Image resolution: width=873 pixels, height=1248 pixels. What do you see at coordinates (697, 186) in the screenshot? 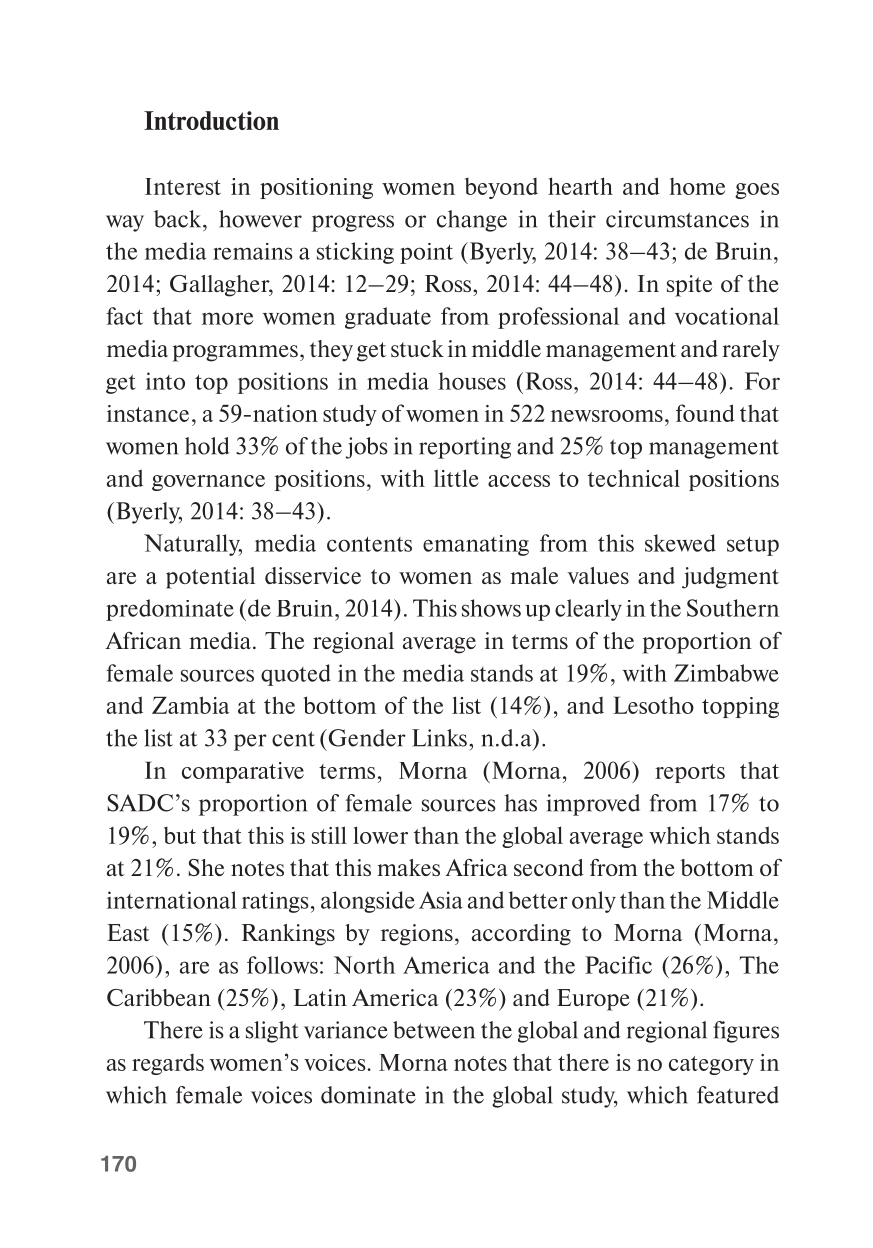
I see `home` at bounding box center [697, 186].
